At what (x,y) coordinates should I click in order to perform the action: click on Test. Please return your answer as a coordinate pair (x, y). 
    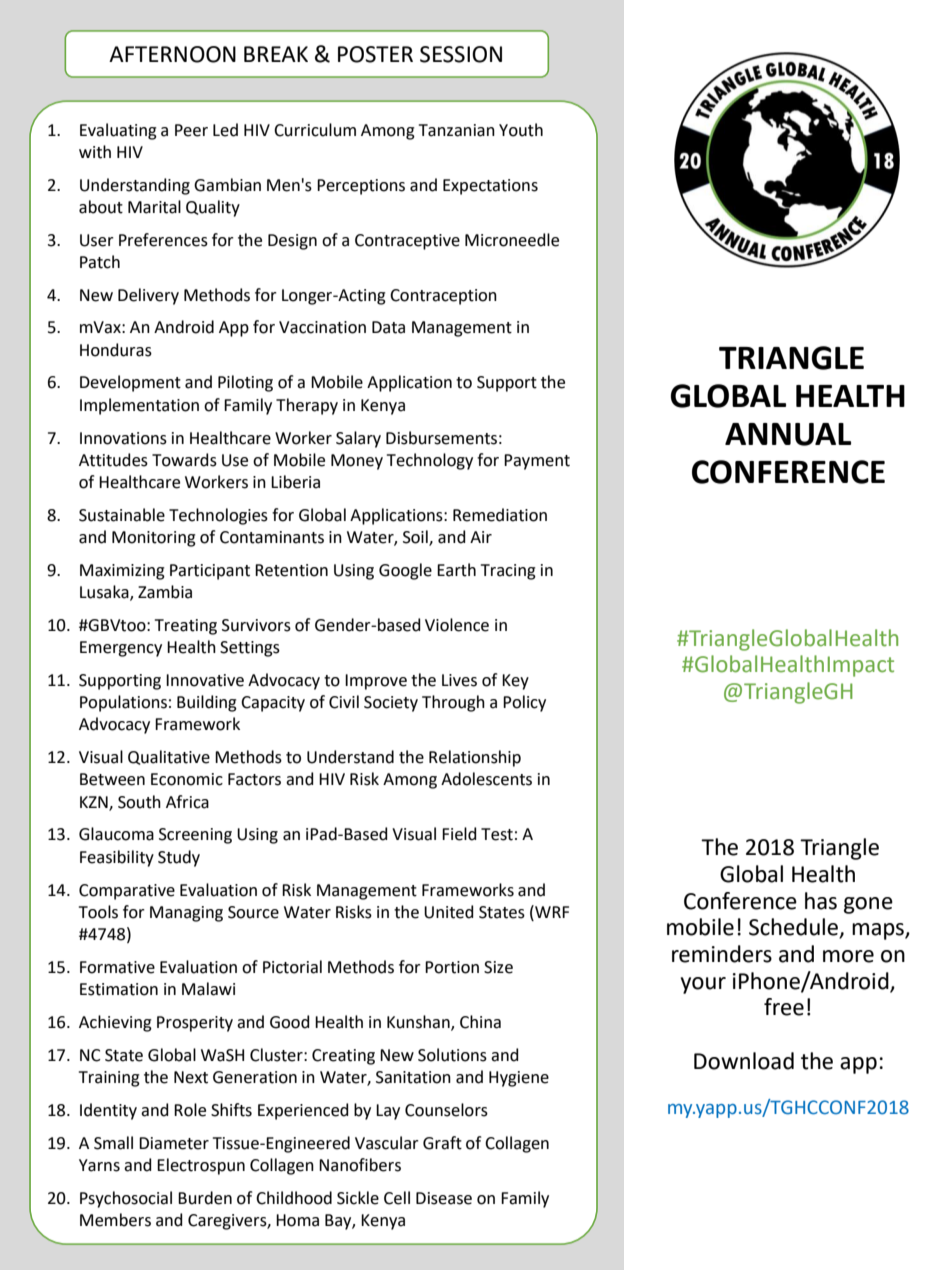
    Looking at the image, I should click on (497, 834).
